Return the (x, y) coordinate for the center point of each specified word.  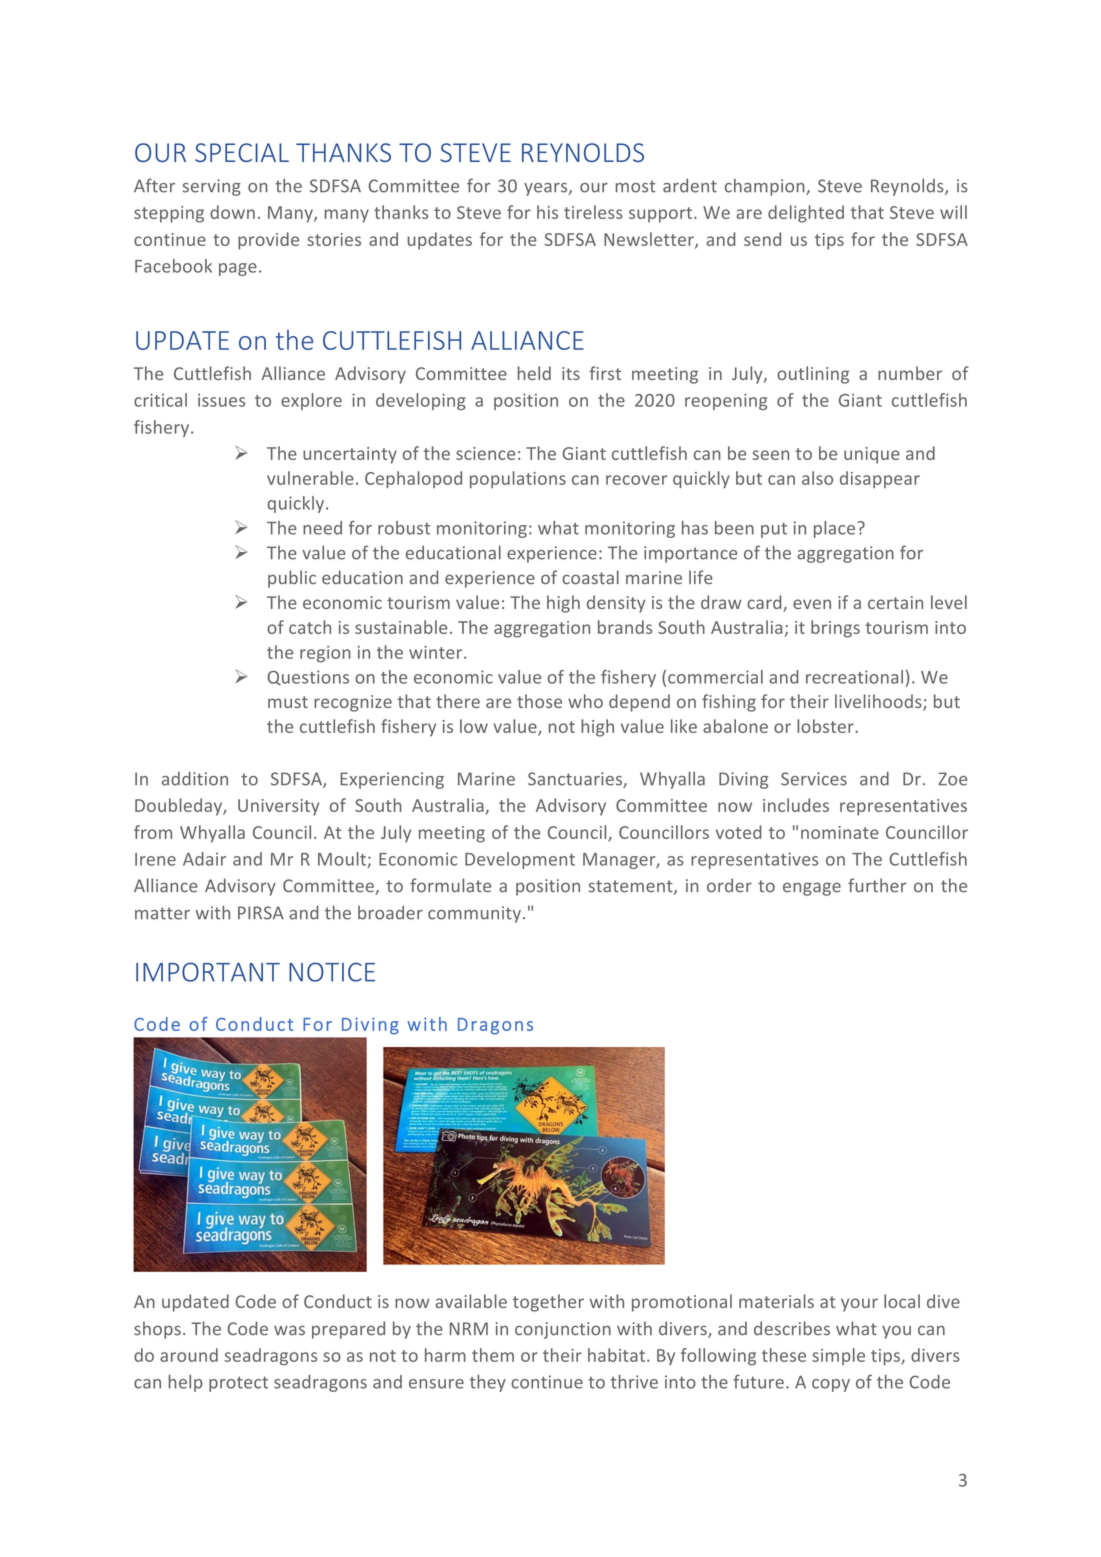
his (547, 212)
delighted (806, 214)
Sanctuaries (576, 780)
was (289, 1330)
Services (814, 779)
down (232, 212)
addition (195, 779)
